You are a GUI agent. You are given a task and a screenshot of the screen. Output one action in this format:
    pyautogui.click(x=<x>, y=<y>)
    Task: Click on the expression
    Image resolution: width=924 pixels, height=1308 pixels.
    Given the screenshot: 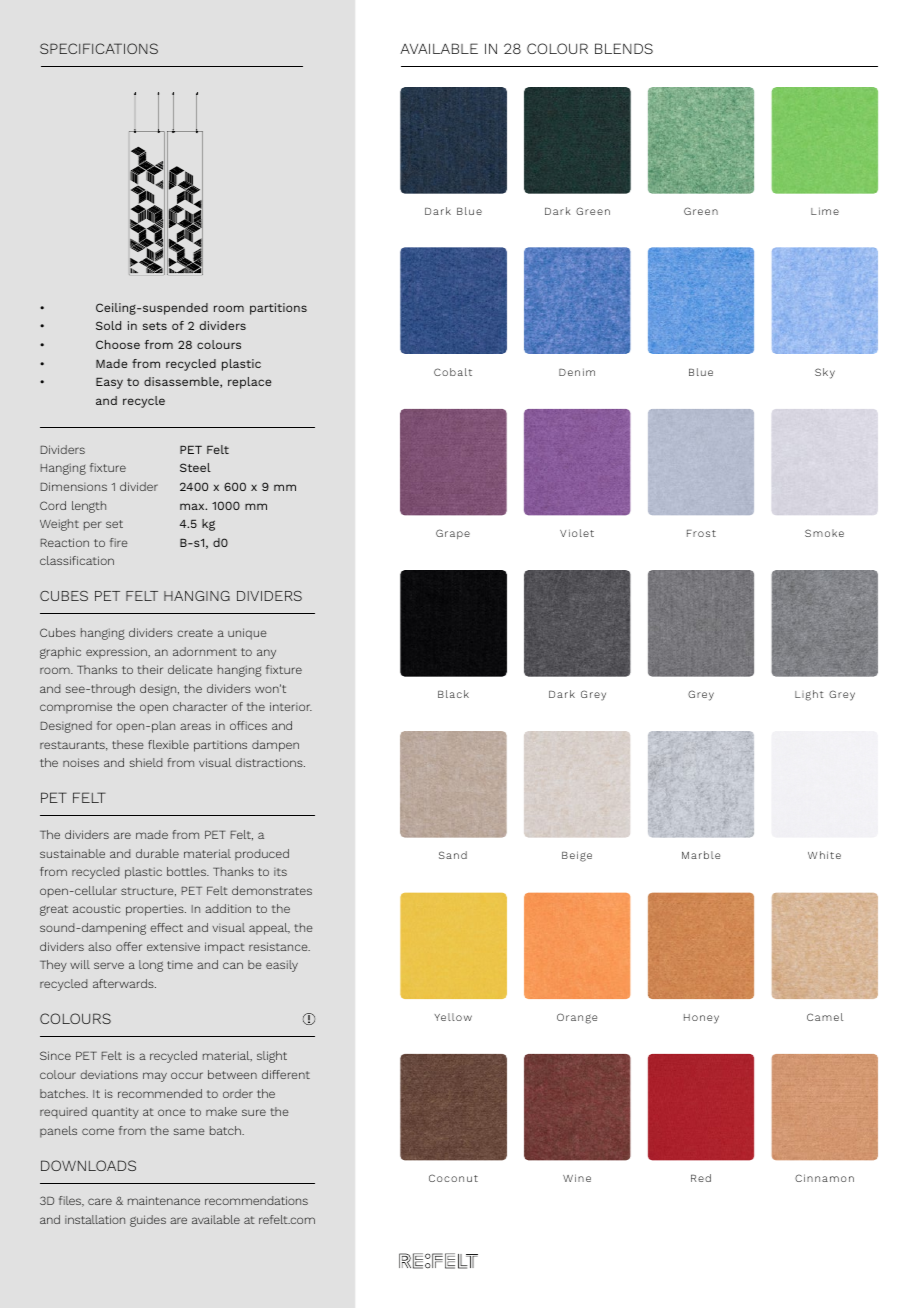 What is the action you would take?
    pyautogui.click(x=117, y=653)
